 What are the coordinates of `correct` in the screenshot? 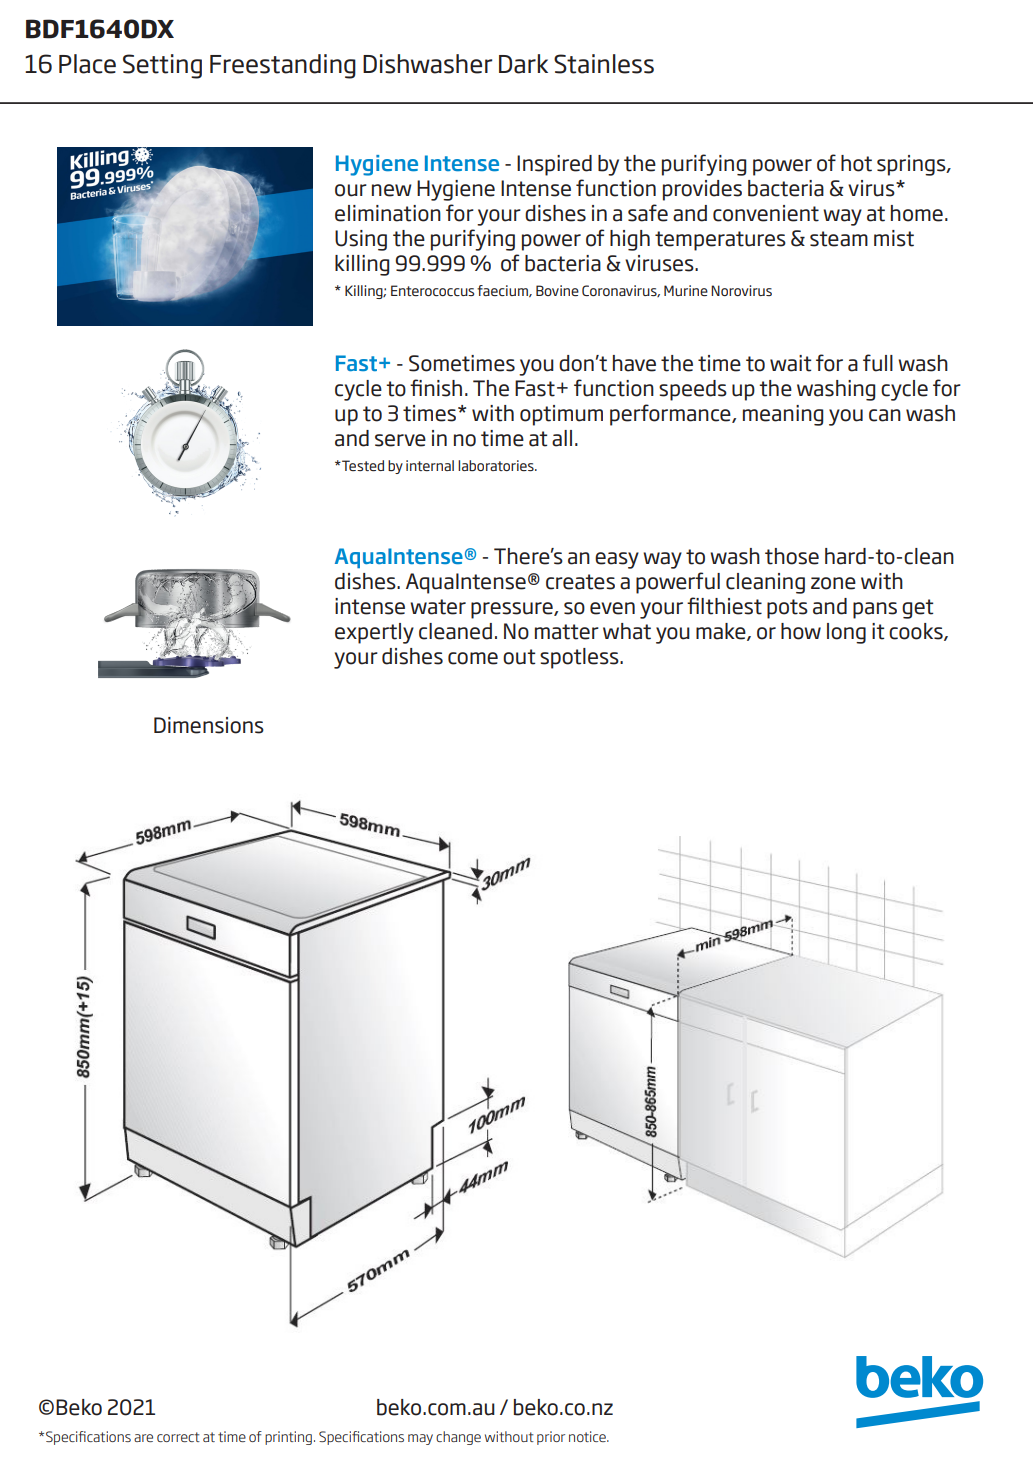 It's located at (178, 1437).
